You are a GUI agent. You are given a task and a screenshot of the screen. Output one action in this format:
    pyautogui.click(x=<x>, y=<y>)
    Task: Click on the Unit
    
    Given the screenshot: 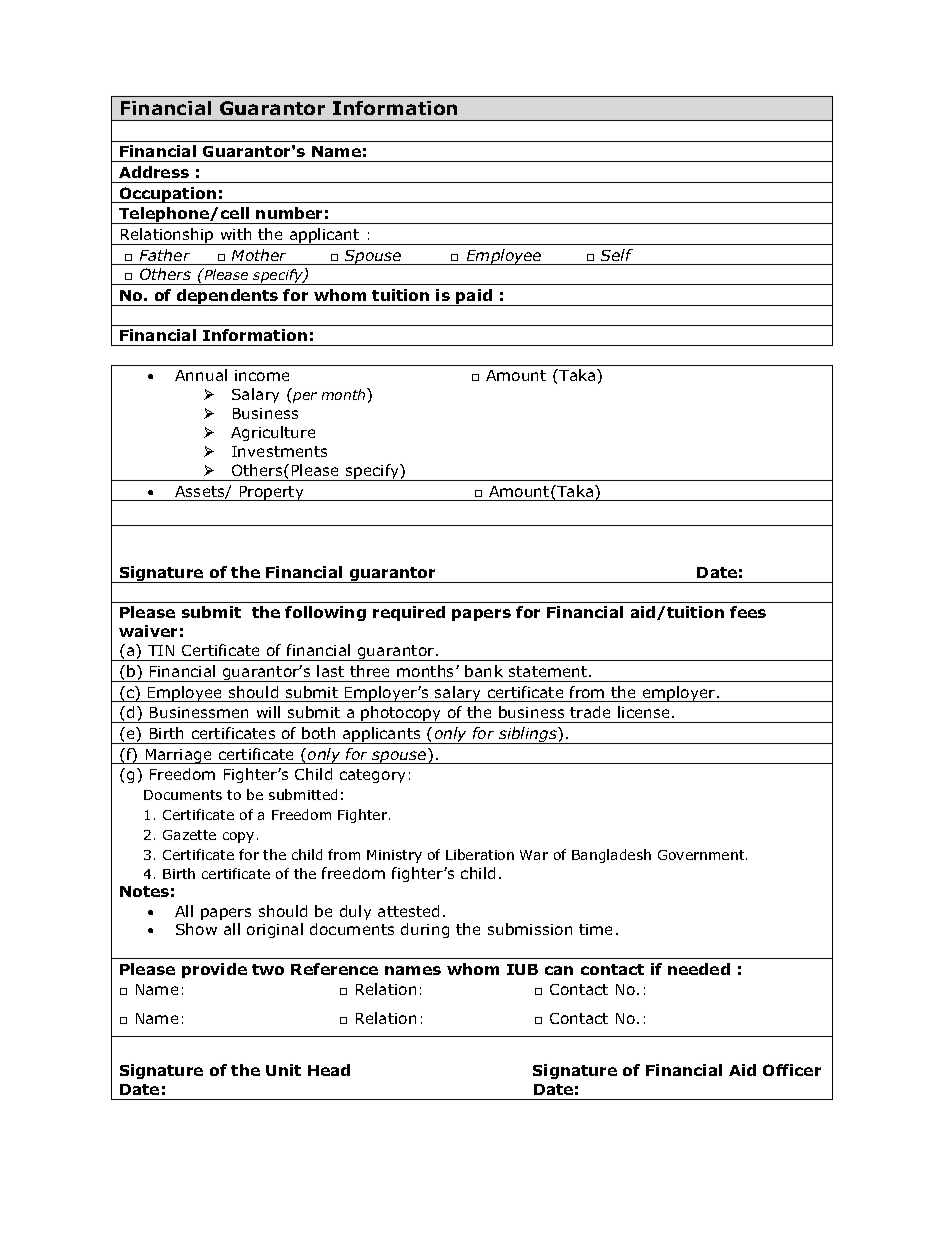 What is the action you would take?
    pyautogui.click(x=283, y=1070)
